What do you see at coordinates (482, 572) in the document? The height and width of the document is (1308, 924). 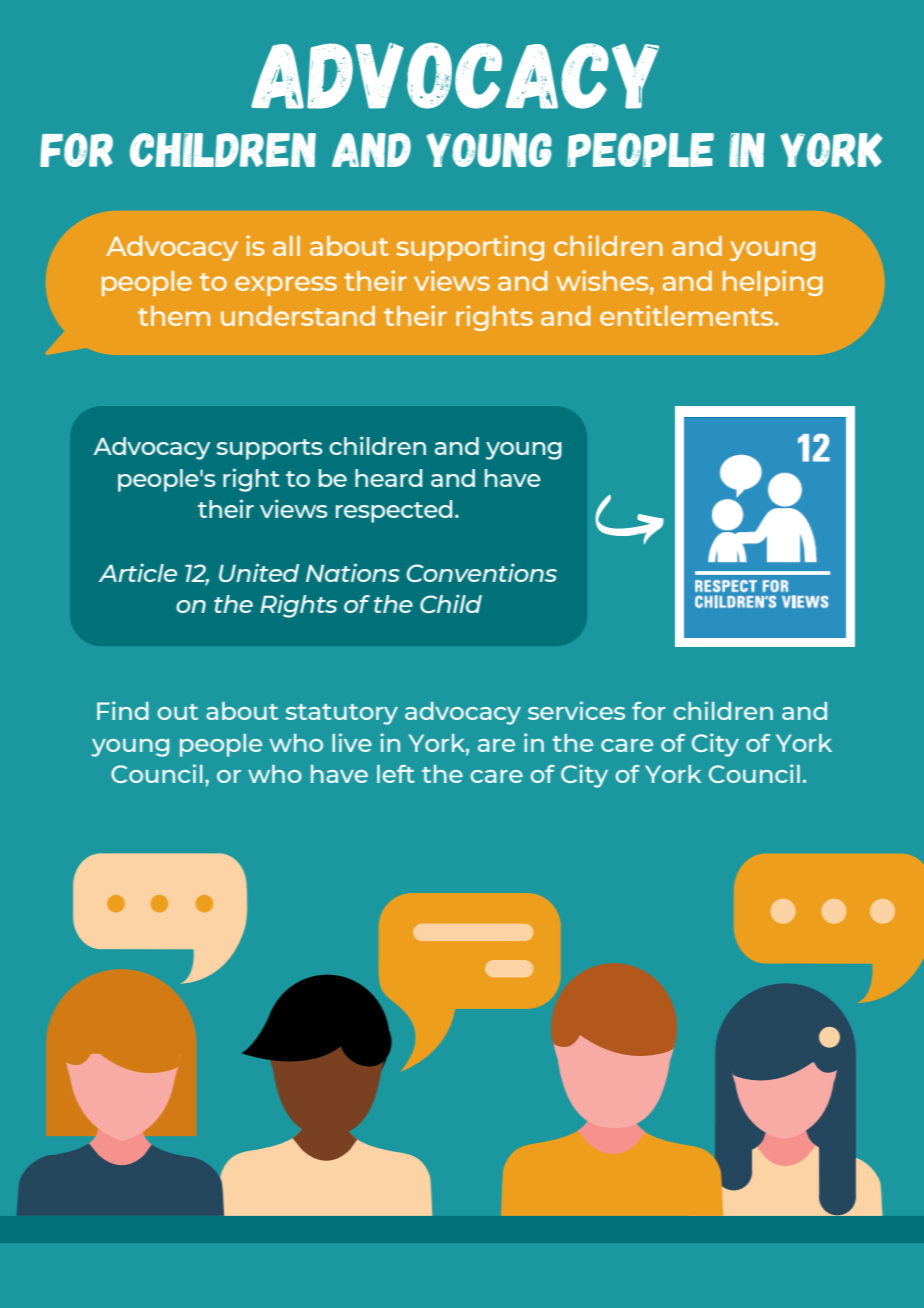 I see `Conventions` at bounding box center [482, 572].
